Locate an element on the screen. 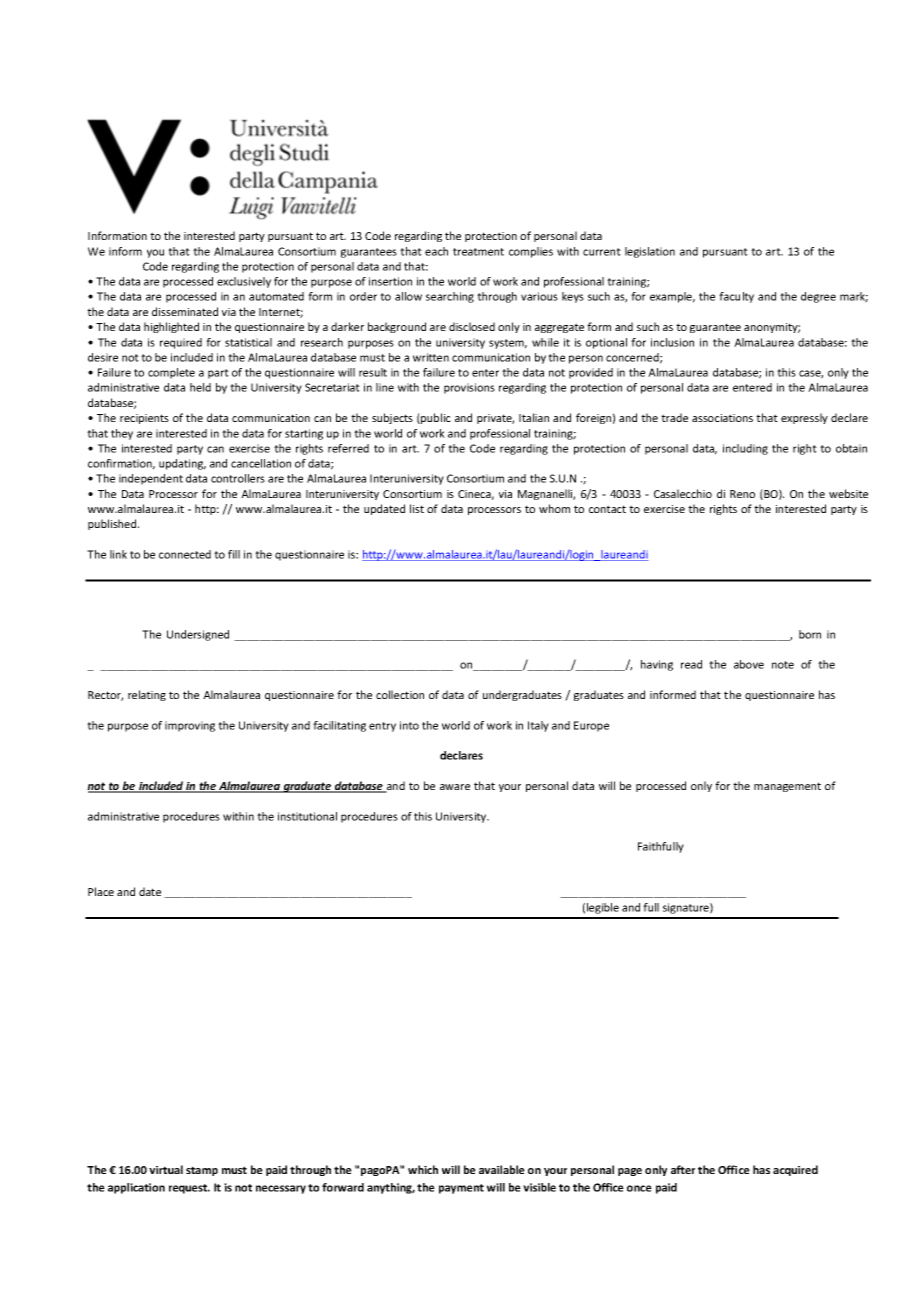 The image size is (924, 1307). searching is located at coordinates (450, 297).
